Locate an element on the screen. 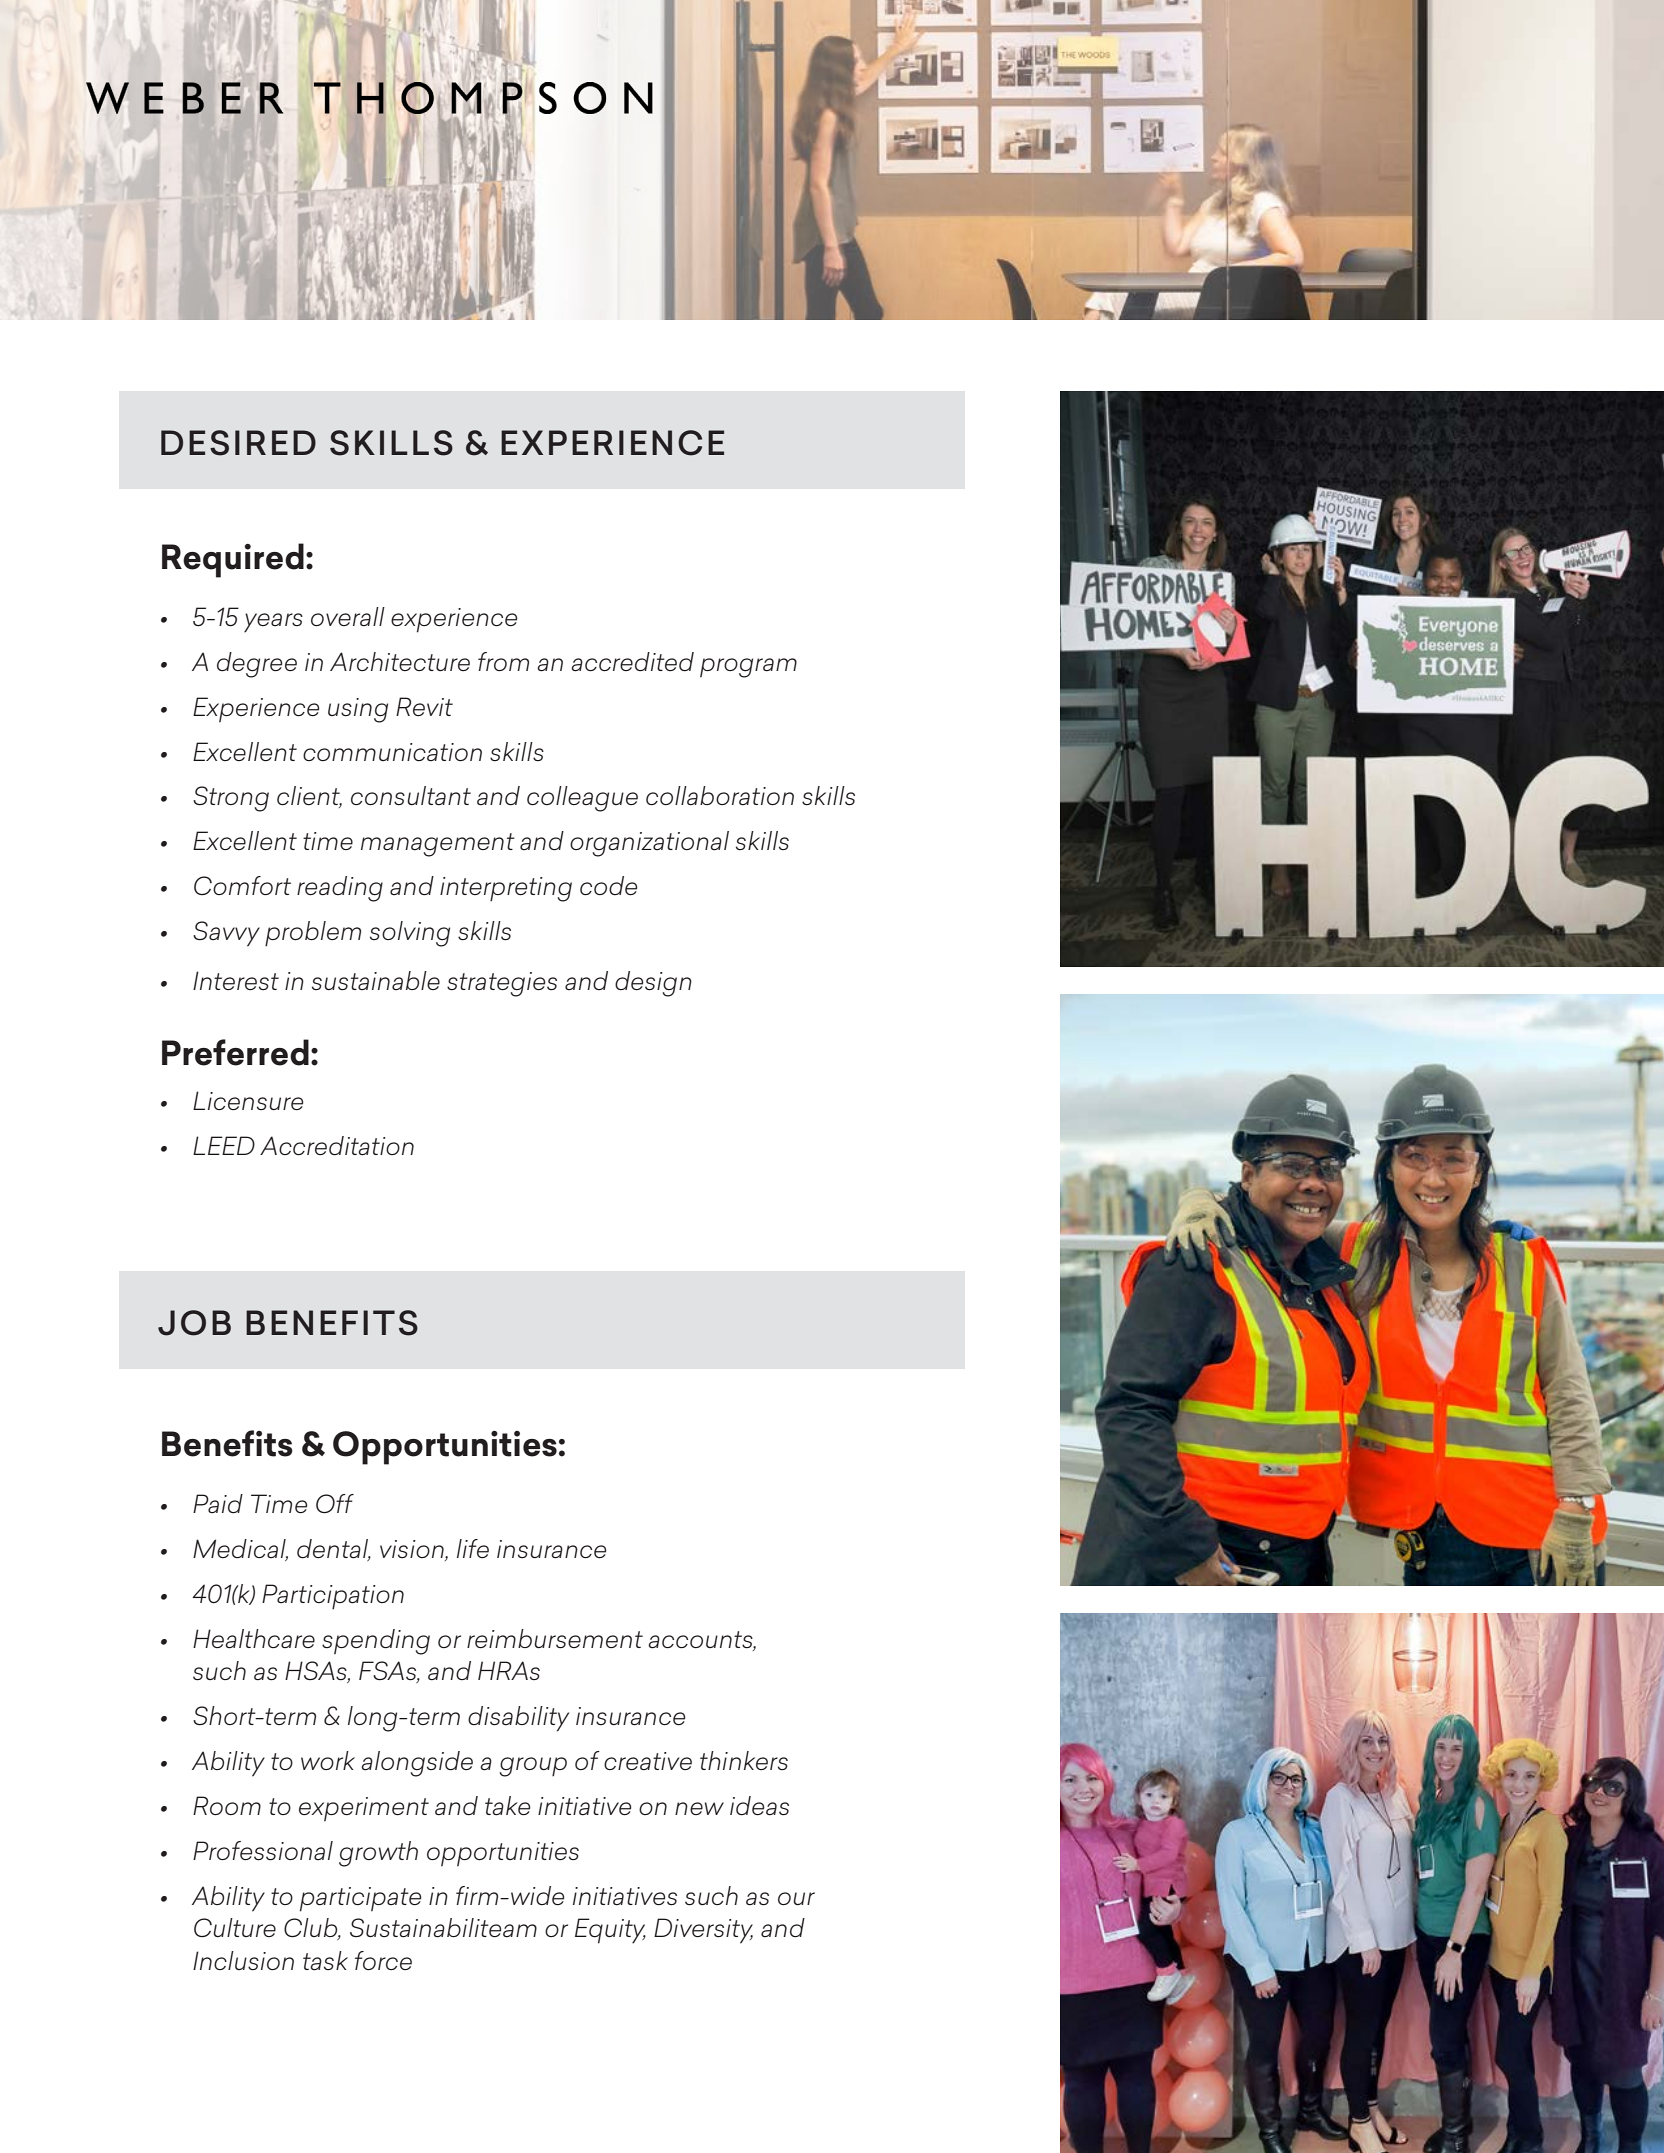 This screenshot has height=2153, width=1664. vision is located at coordinates (413, 1550).
